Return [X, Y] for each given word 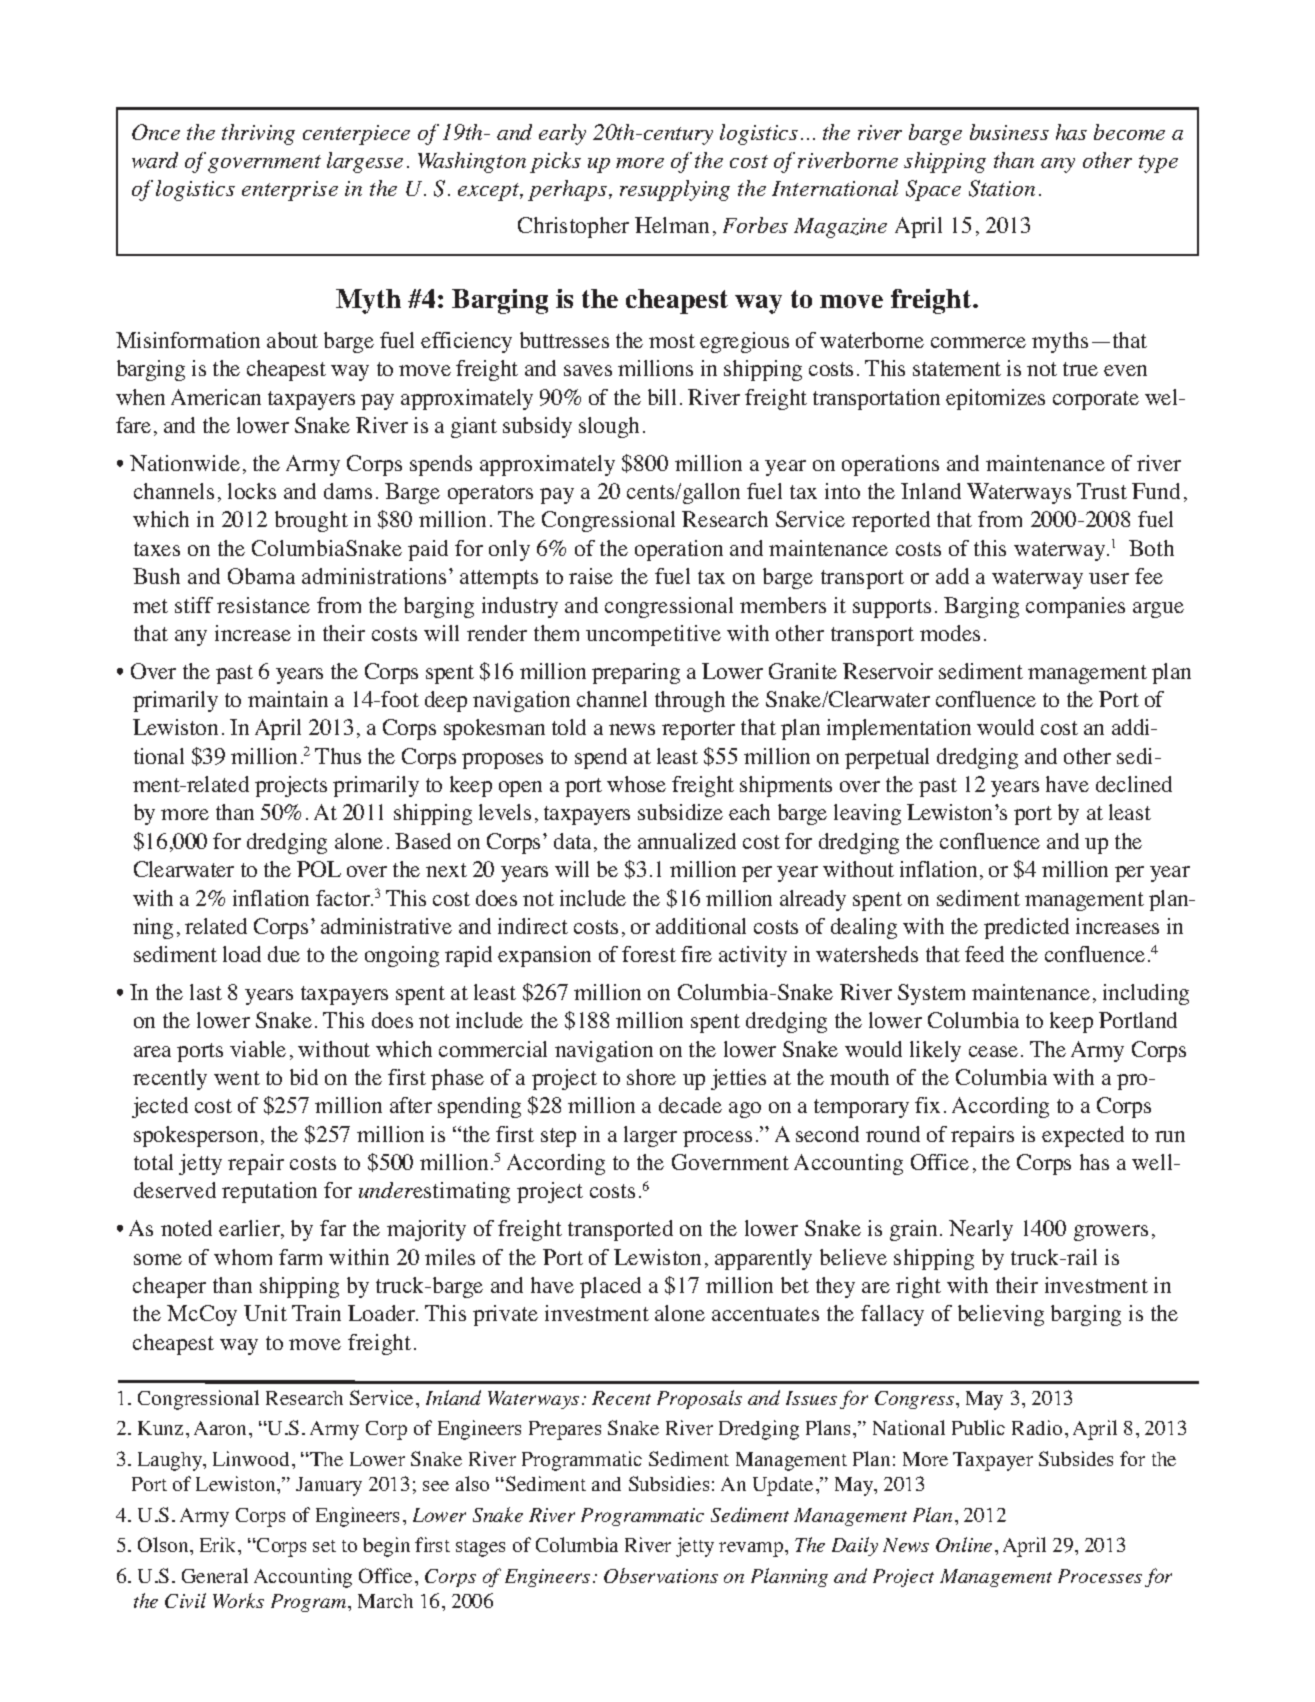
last [206, 992]
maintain [288, 699]
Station [1002, 188]
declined [1134, 784]
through [690, 701]
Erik [219, 1544]
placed [610, 1287]
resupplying [675, 190]
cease [993, 1051]
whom [243, 1257]
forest [649, 954]
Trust [1102, 491]
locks [252, 491]
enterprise [290, 191]
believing [1001, 1315]
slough [609, 427]
